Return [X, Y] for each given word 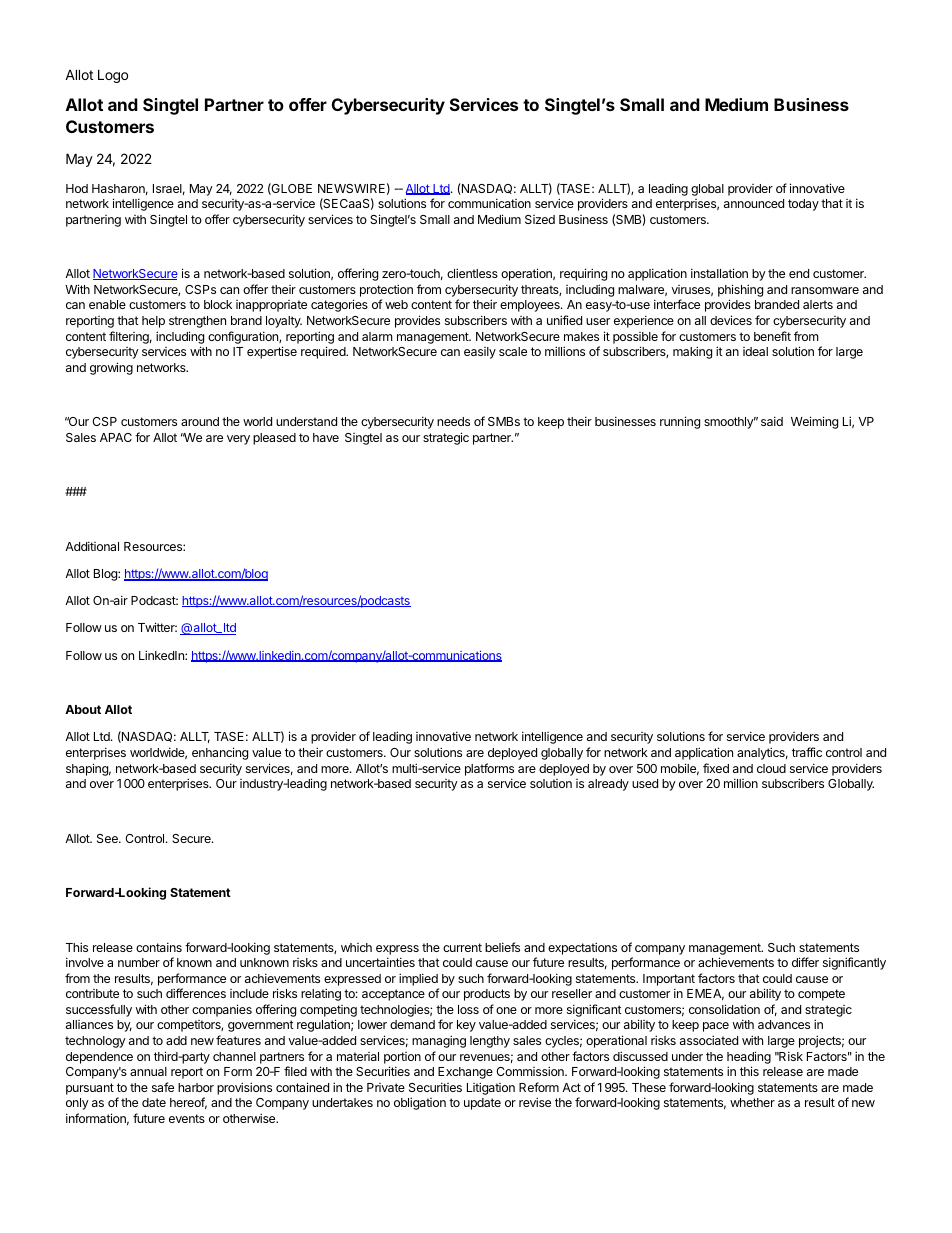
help [153, 322]
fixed [716, 768]
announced [754, 203]
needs [453, 421]
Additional [92, 546]
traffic [807, 752]
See [108, 838]
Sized [540, 219]
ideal [755, 351]
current [462, 947]
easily [480, 353]
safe [163, 1087]
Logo [113, 76]
